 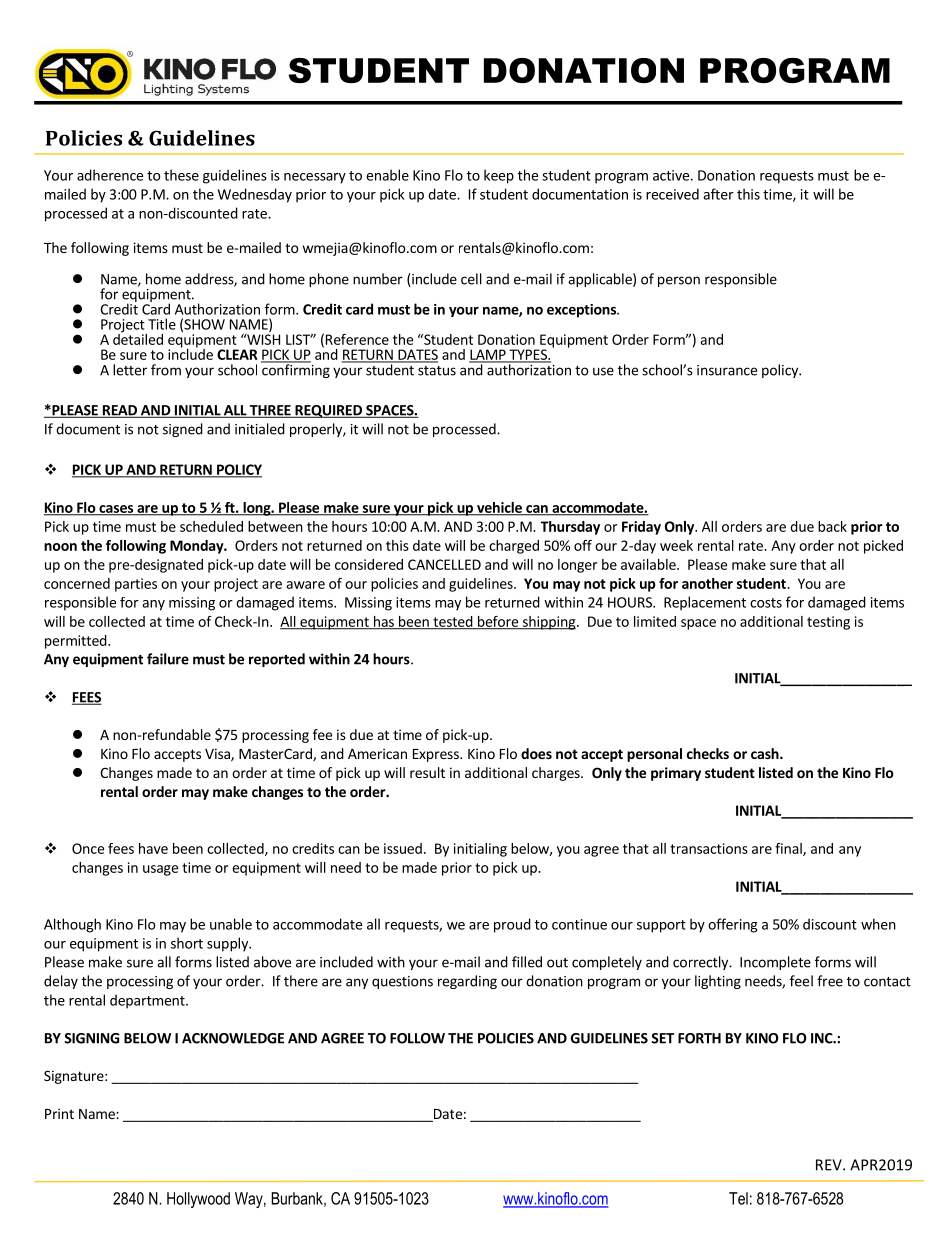 What do you see at coordinates (499, 508) in the screenshot?
I see `vehicle` at bounding box center [499, 508].
